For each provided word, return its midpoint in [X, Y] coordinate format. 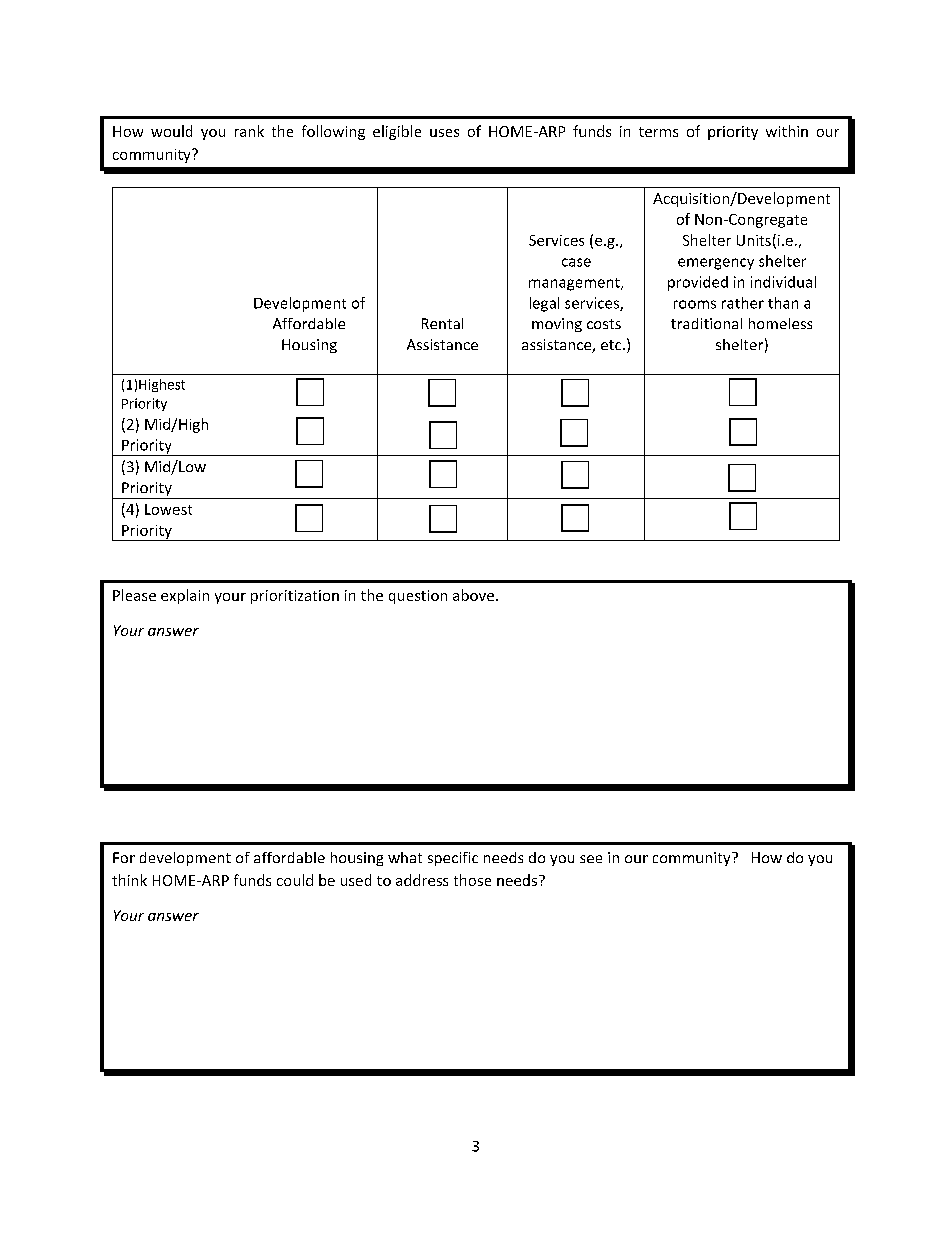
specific [453, 859]
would [171, 131]
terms [658, 132]
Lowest [168, 509]
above [475, 595]
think [129, 880]
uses [444, 133]
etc [612, 345]
